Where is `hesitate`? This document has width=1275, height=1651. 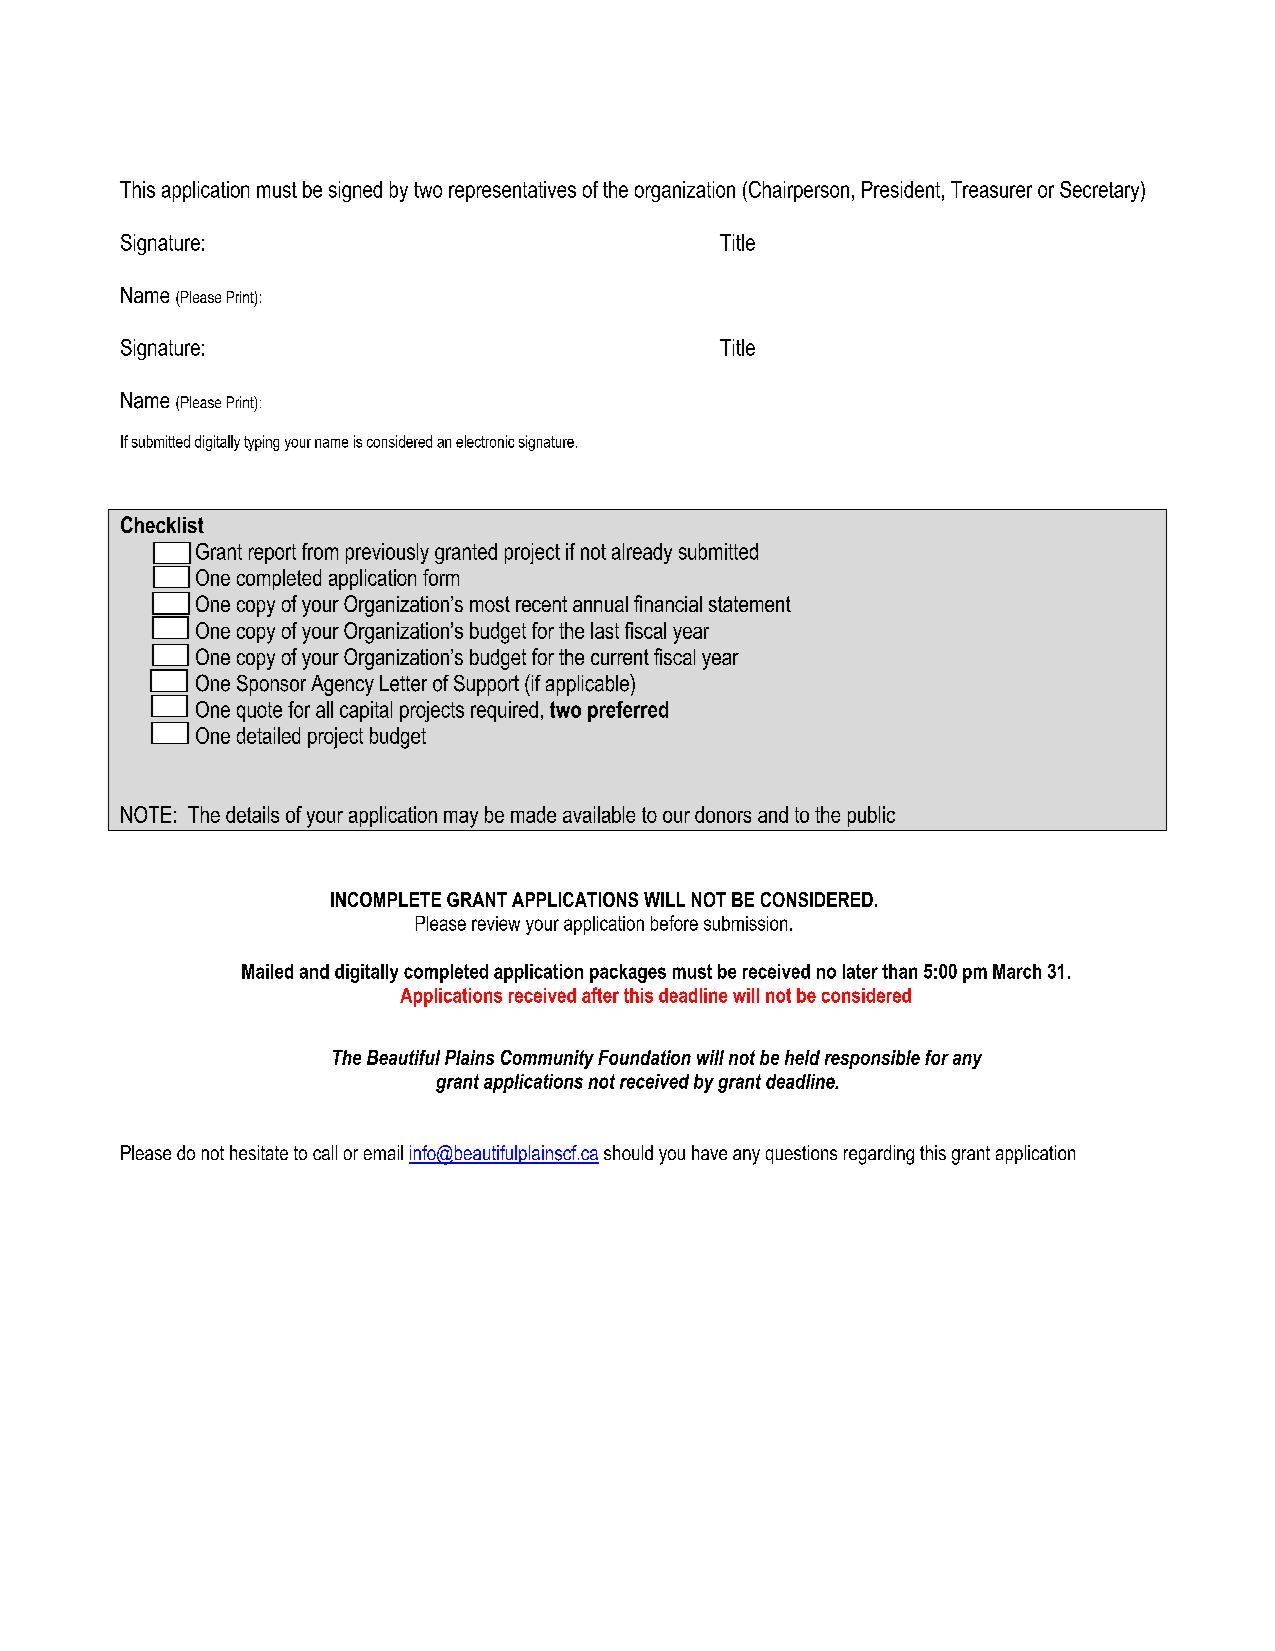 hesitate is located at coordinates (259, 1152).
